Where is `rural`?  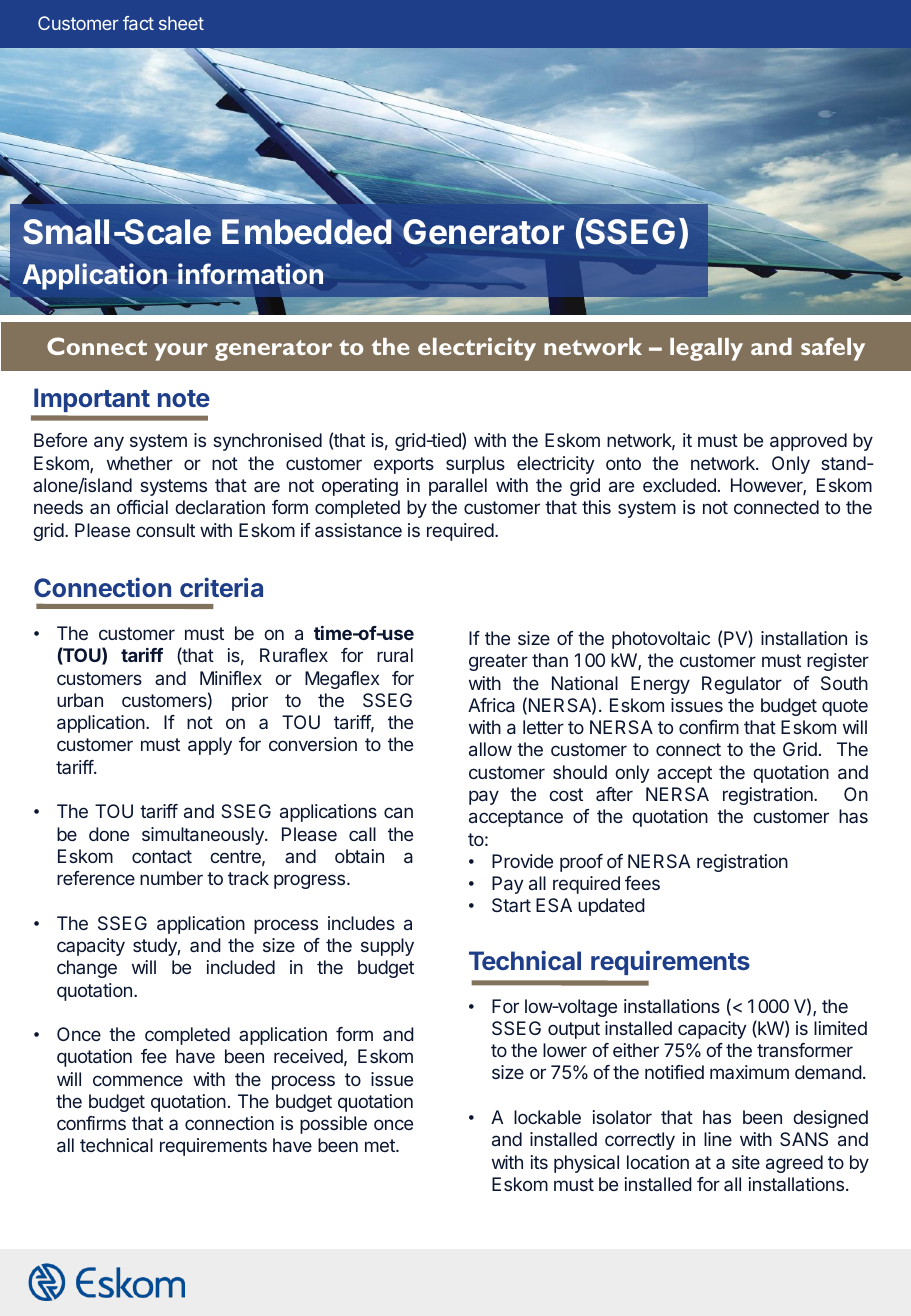 rural is located at coordinates (395, 655).
